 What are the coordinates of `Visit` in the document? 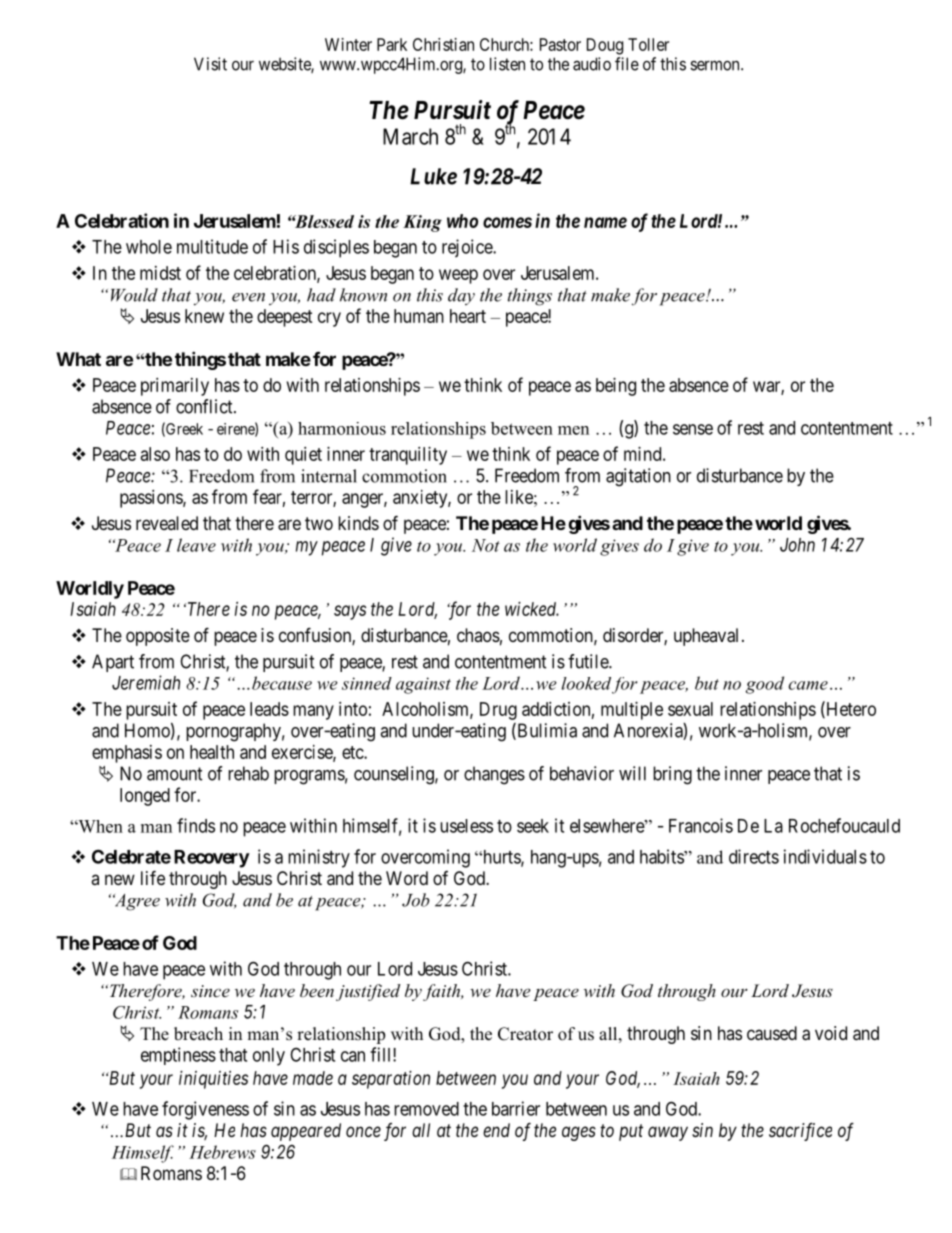 It's located at (210, 64).
